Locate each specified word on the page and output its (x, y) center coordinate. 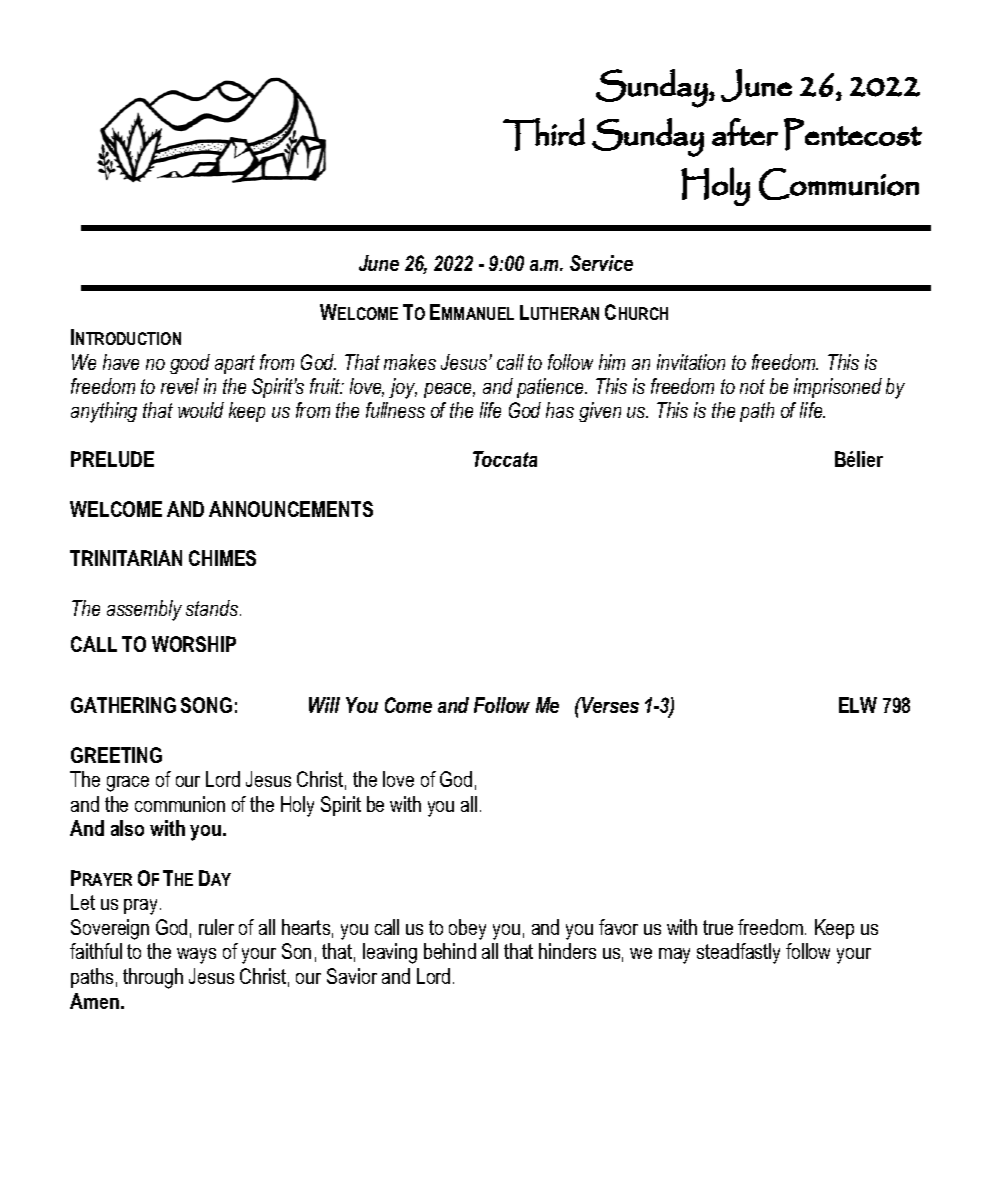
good (190, 364)
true (718, 927)
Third (544, 134)
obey (467, 929)
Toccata (505, 459)
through (153, 978)
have (121, 362)
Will (324, 705)
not (752, 386)
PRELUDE (112, 459)
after (745, 132)
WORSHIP (194, 644)
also (127, 828)
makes (410, 362)
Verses (609, 705)
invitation (691, 362)
